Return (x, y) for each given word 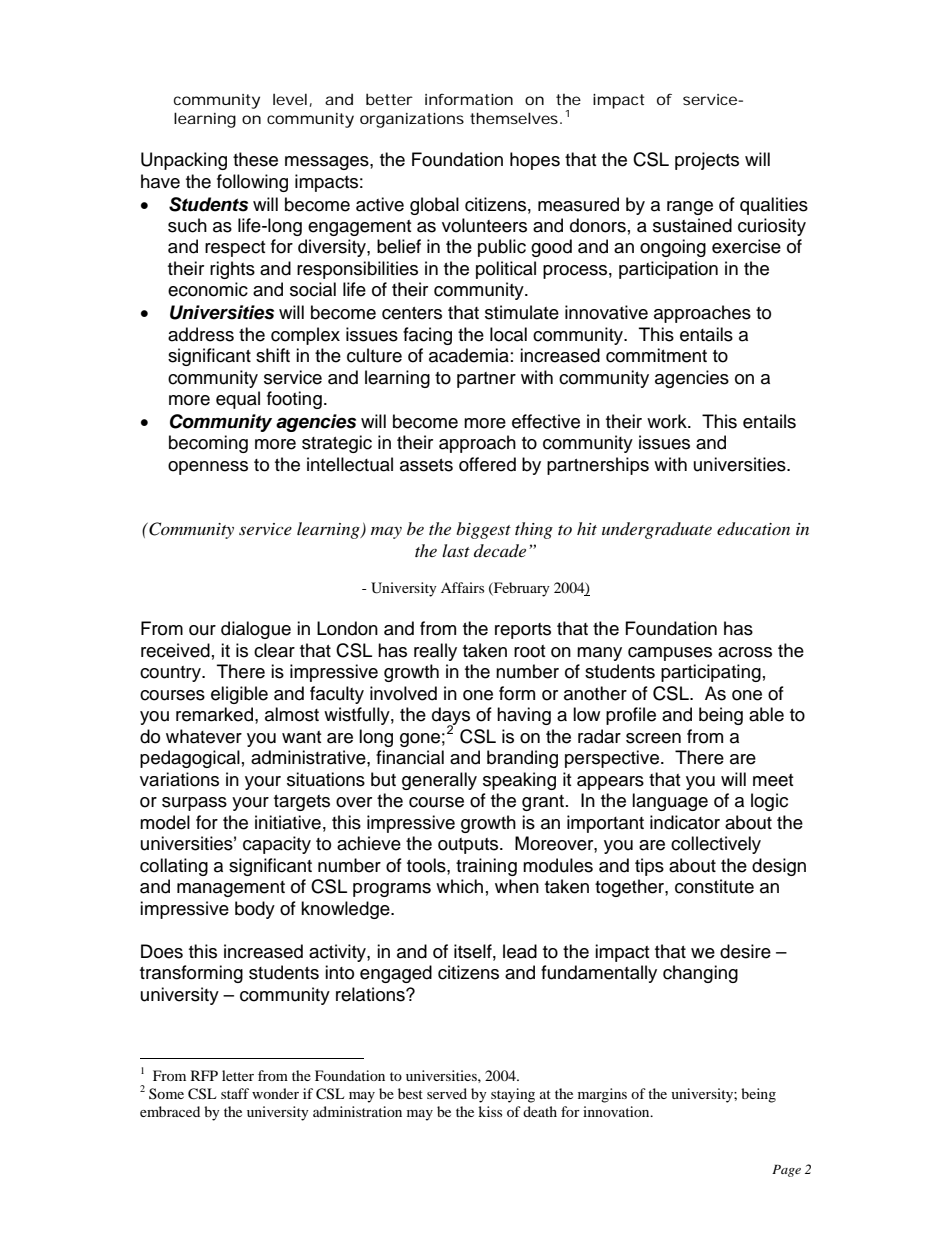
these (255, 159)
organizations (412, 120)
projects (707, 161)
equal (238, 400)
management (231, 889)
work (668, 421)
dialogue (256, 630)
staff (235, 1093)
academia (469, 355)
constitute (714, 886)
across (745, 652)
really (435, 652)
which (459, 886)
